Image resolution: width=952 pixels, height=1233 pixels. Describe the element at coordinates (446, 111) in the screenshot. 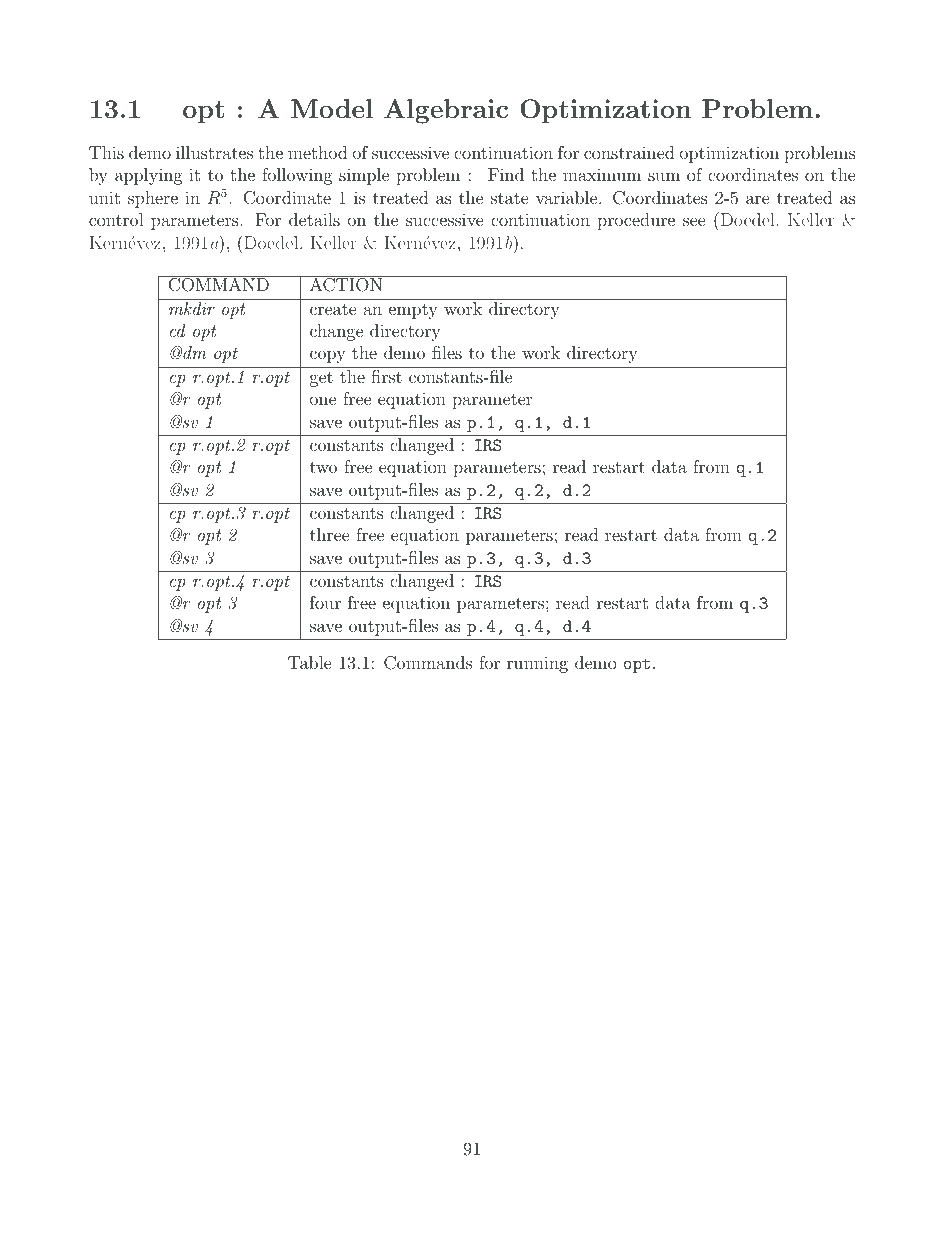

I see `Algebraic` at that location.
